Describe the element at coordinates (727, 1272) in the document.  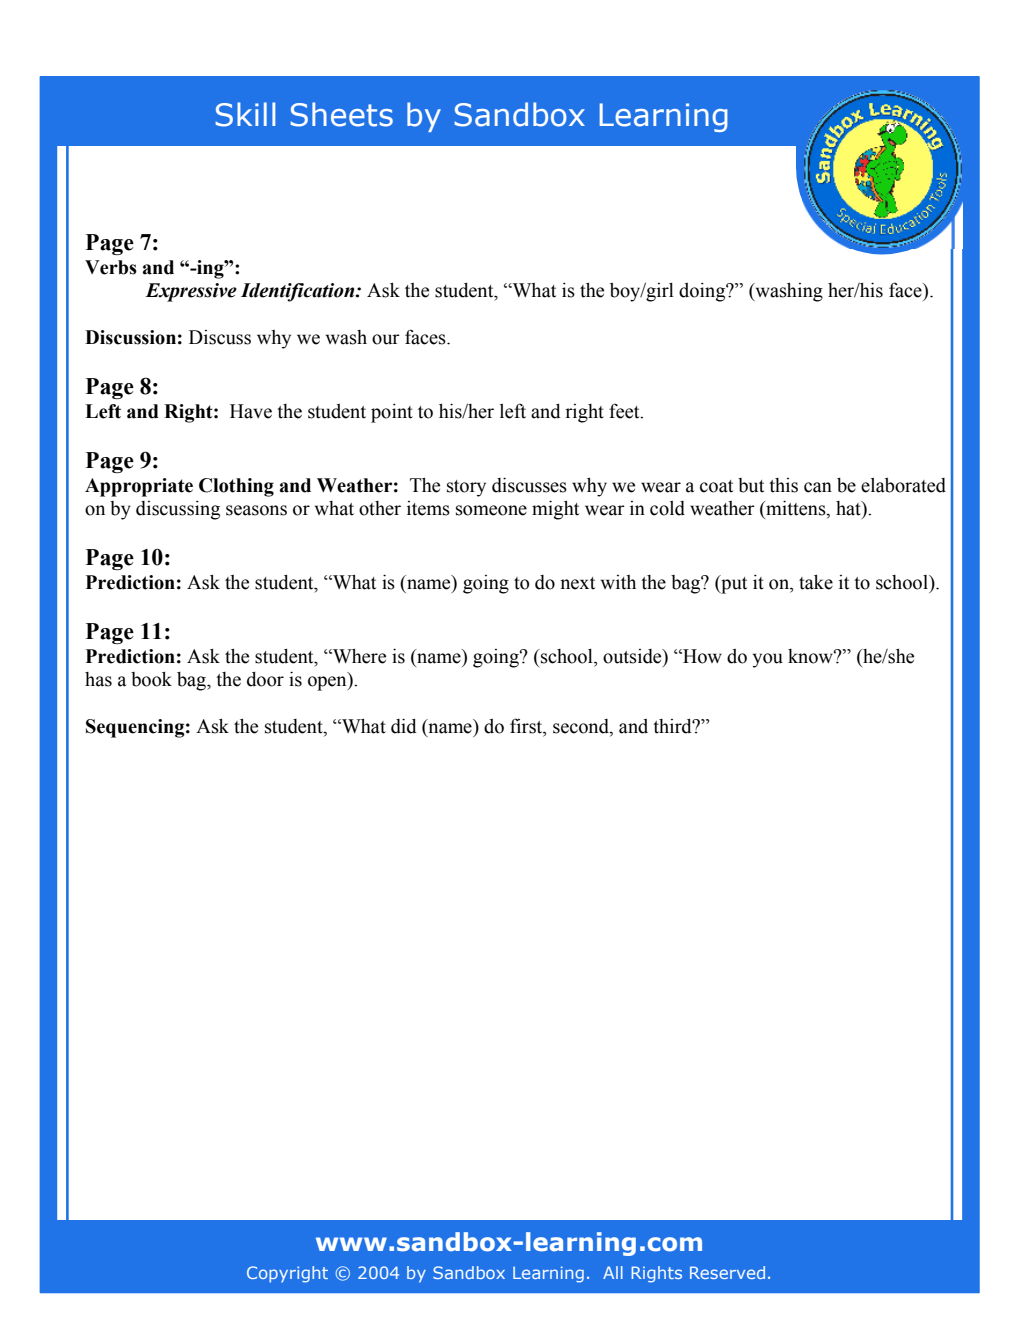
I see `Reserved` at that location.
